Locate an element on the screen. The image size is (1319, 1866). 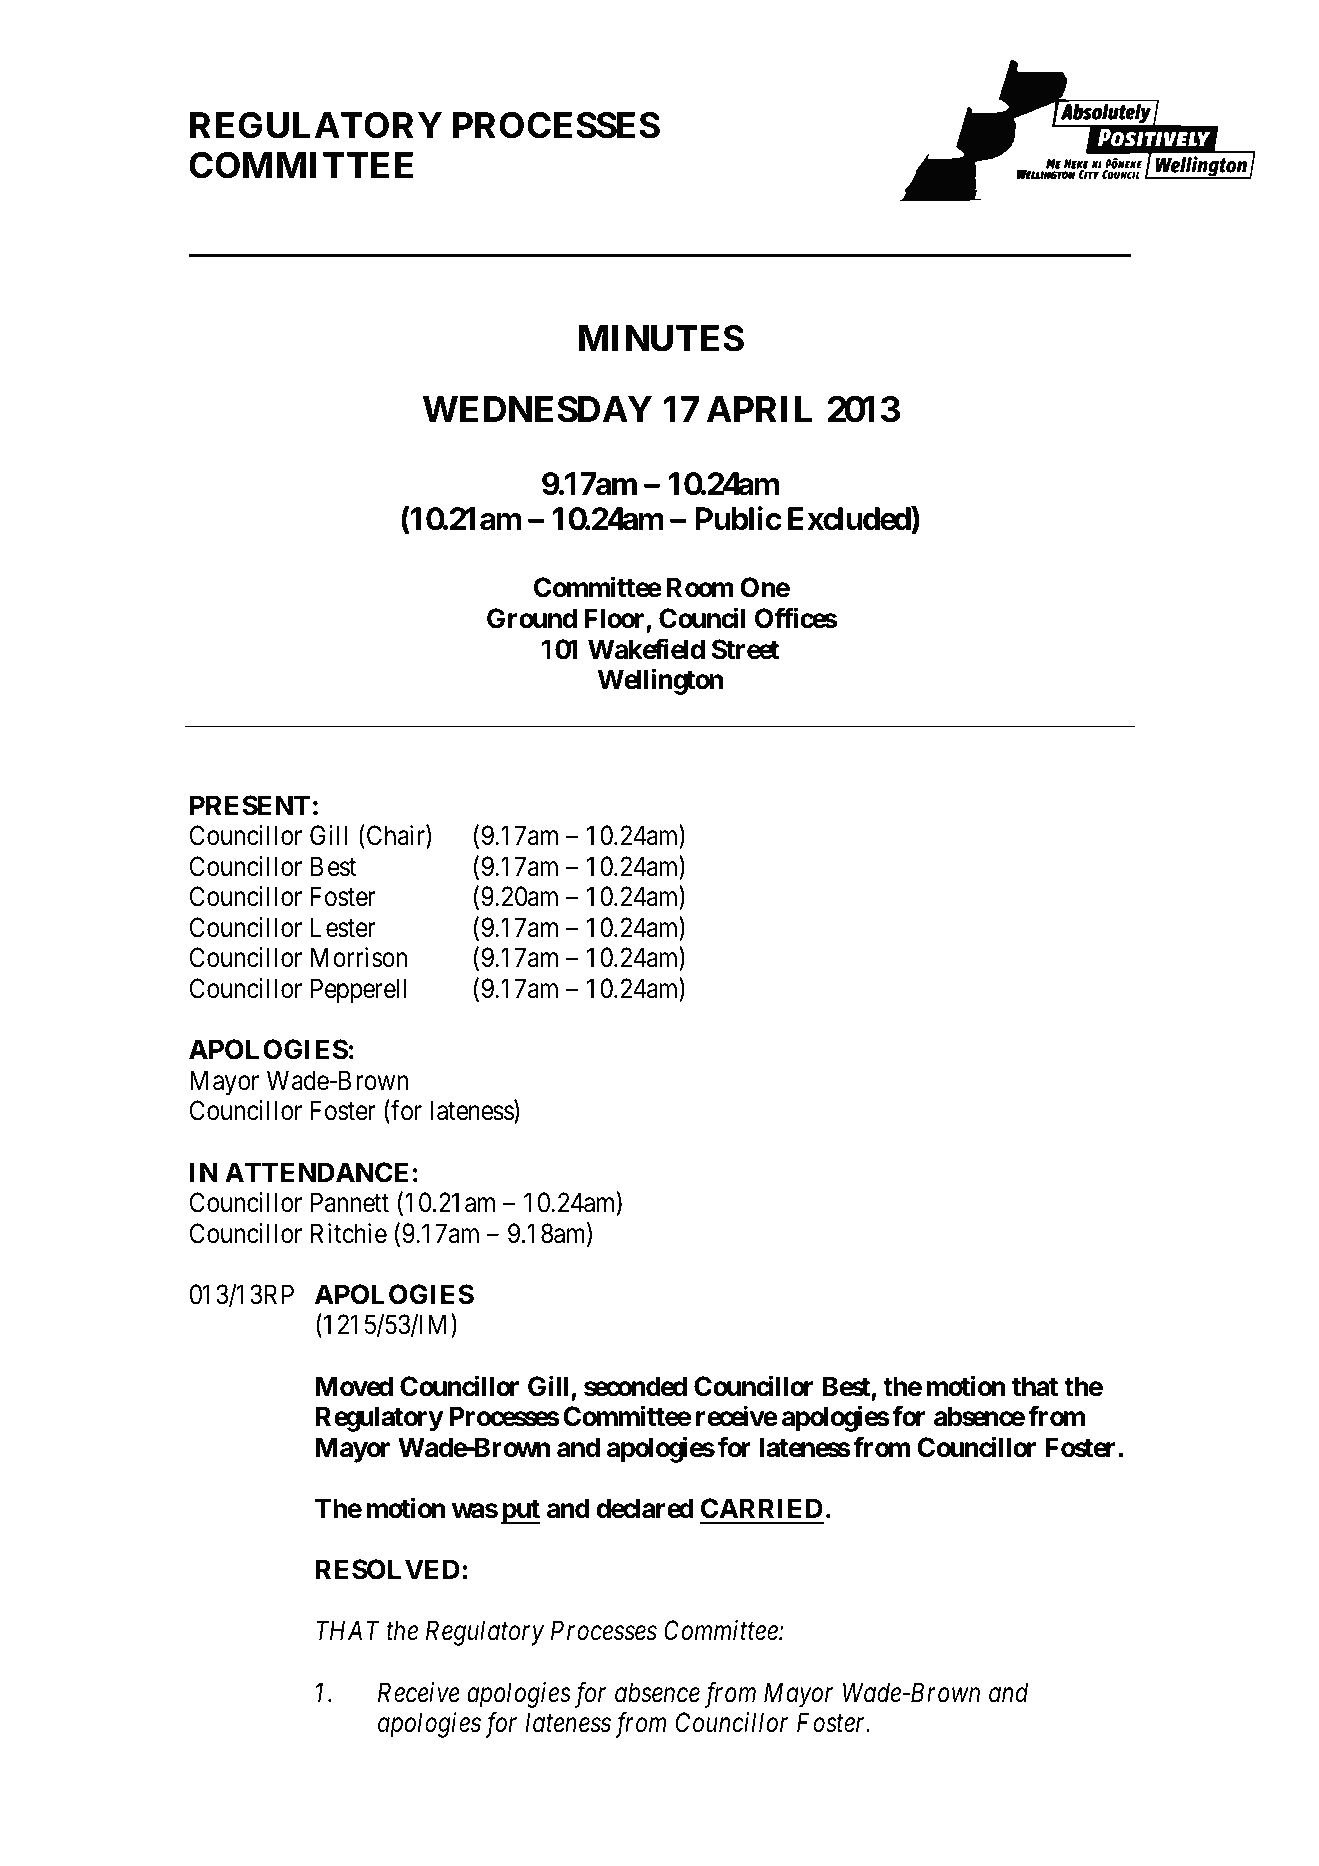
Wellington is located at coordinates (660, 682).
